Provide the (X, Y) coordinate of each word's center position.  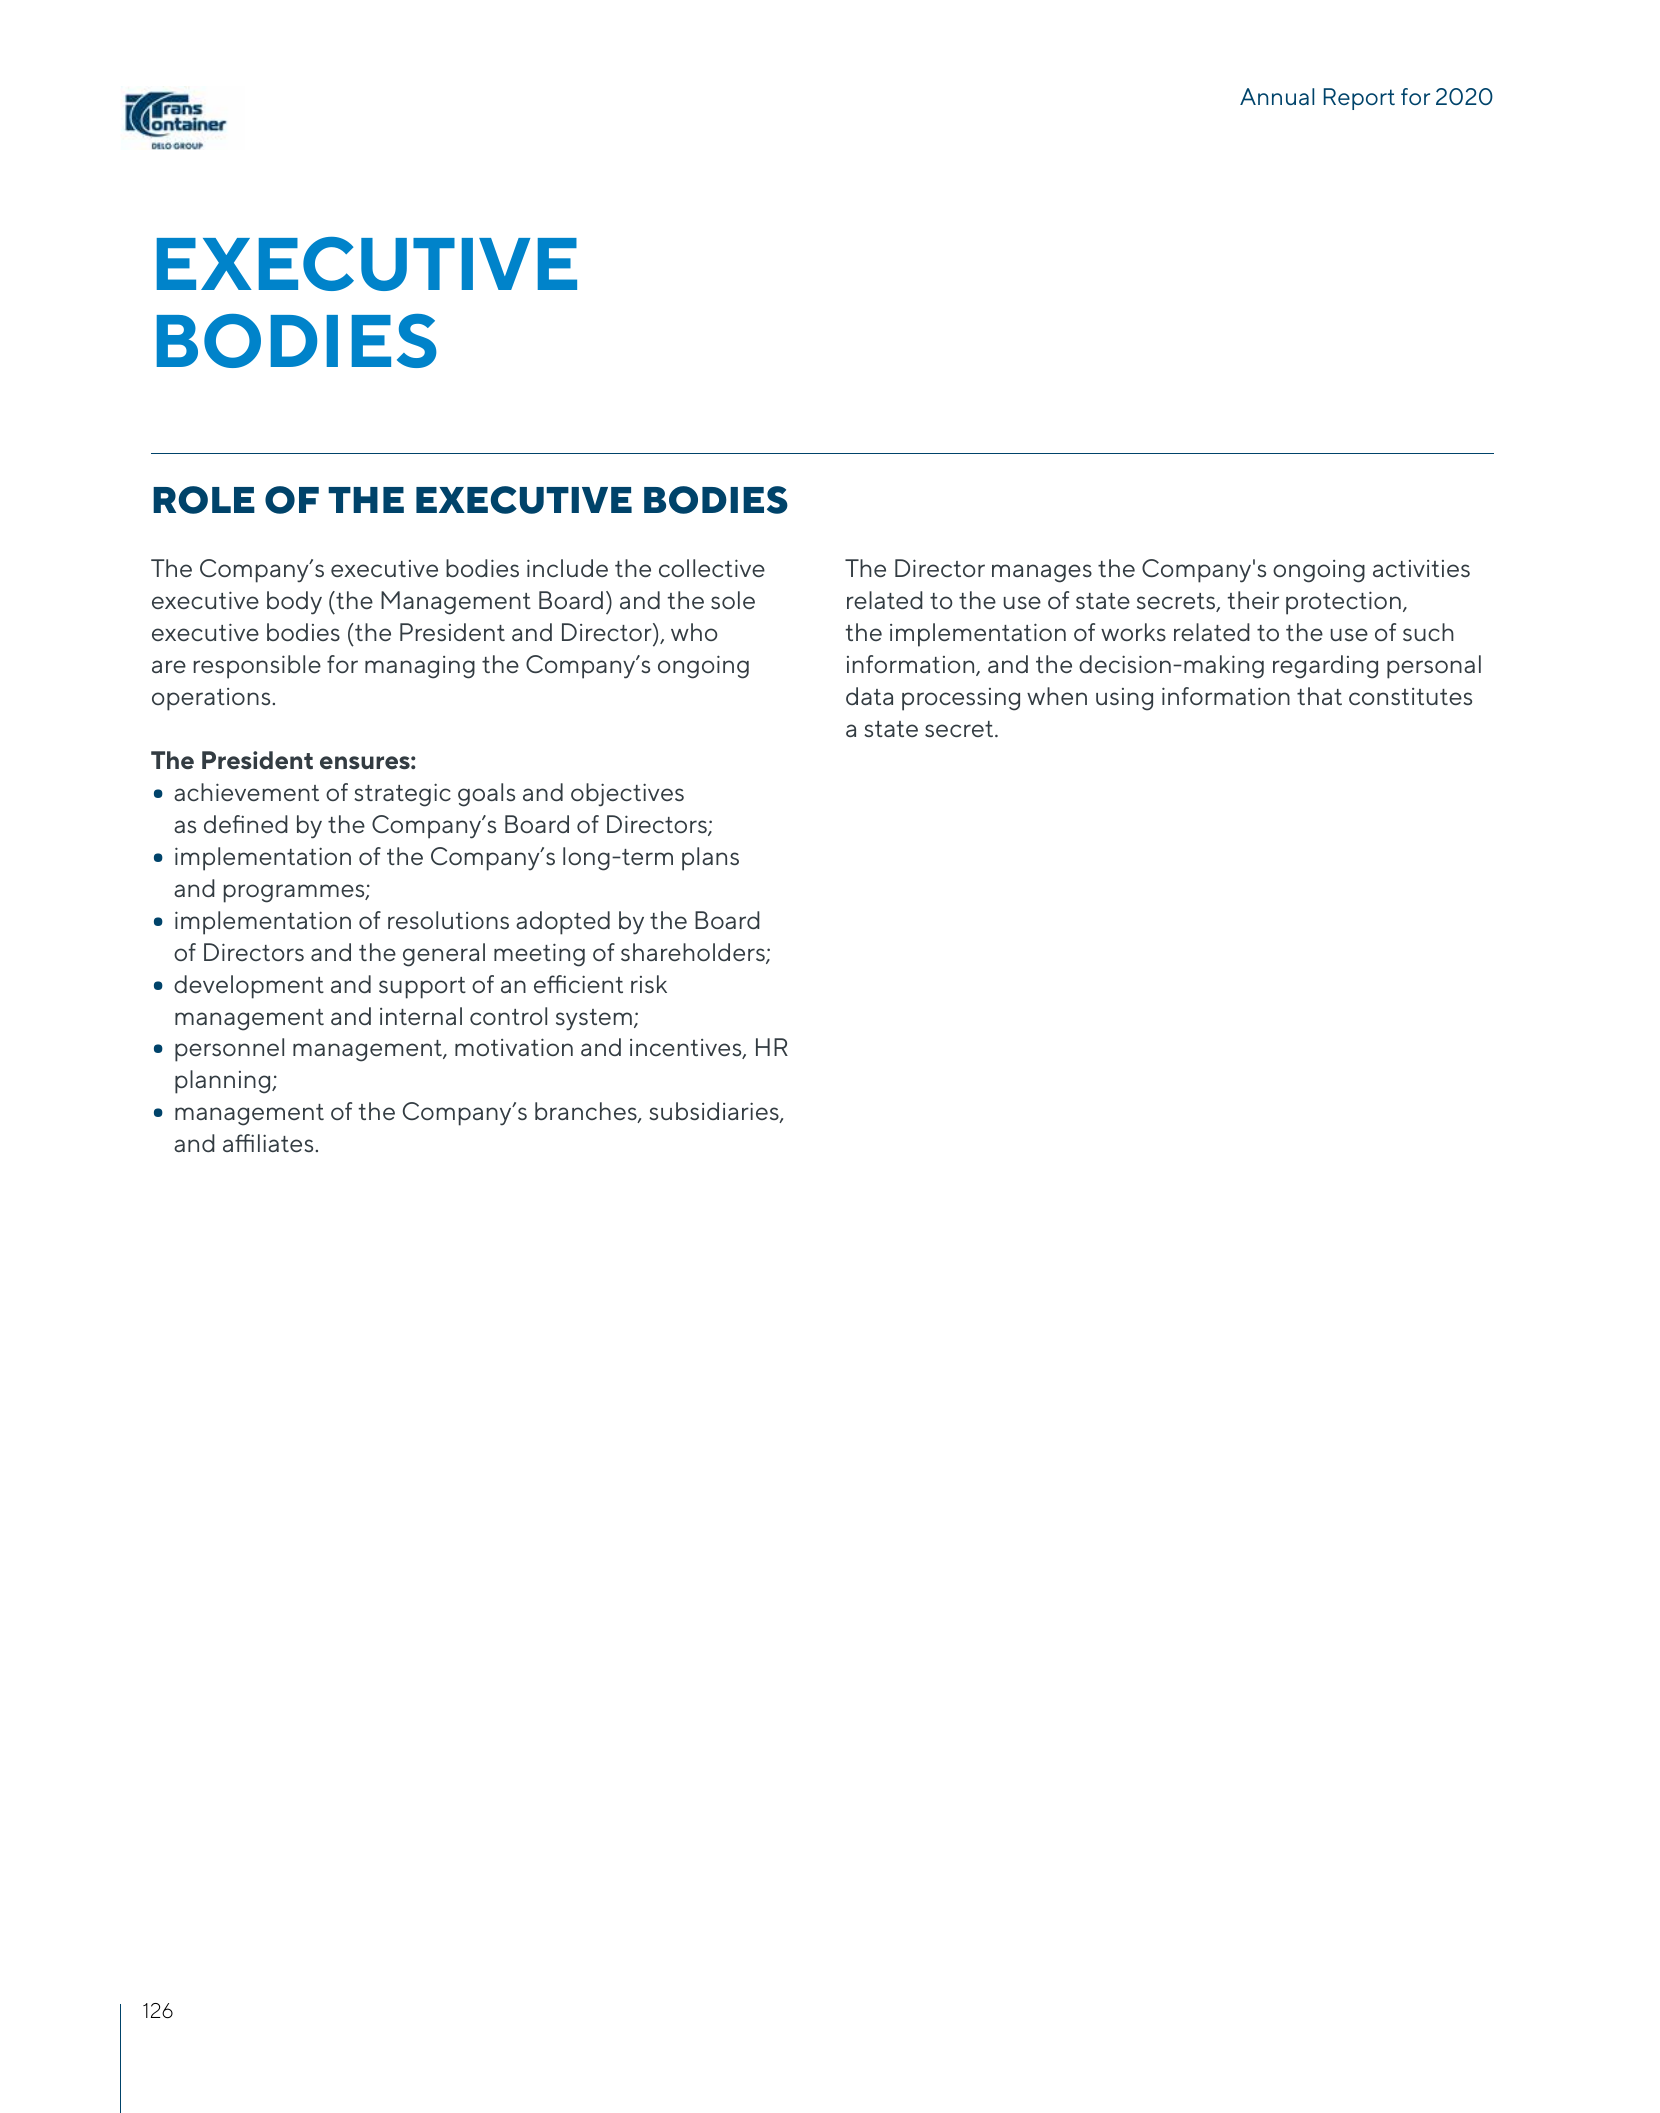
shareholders (694, 953)
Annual (1277, 96)
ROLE (204, 500)
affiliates (268, 1143)
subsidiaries (715, 1112)
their (1253, 600)
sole (733, 600)
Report (1359, 99)
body (294, 603)
